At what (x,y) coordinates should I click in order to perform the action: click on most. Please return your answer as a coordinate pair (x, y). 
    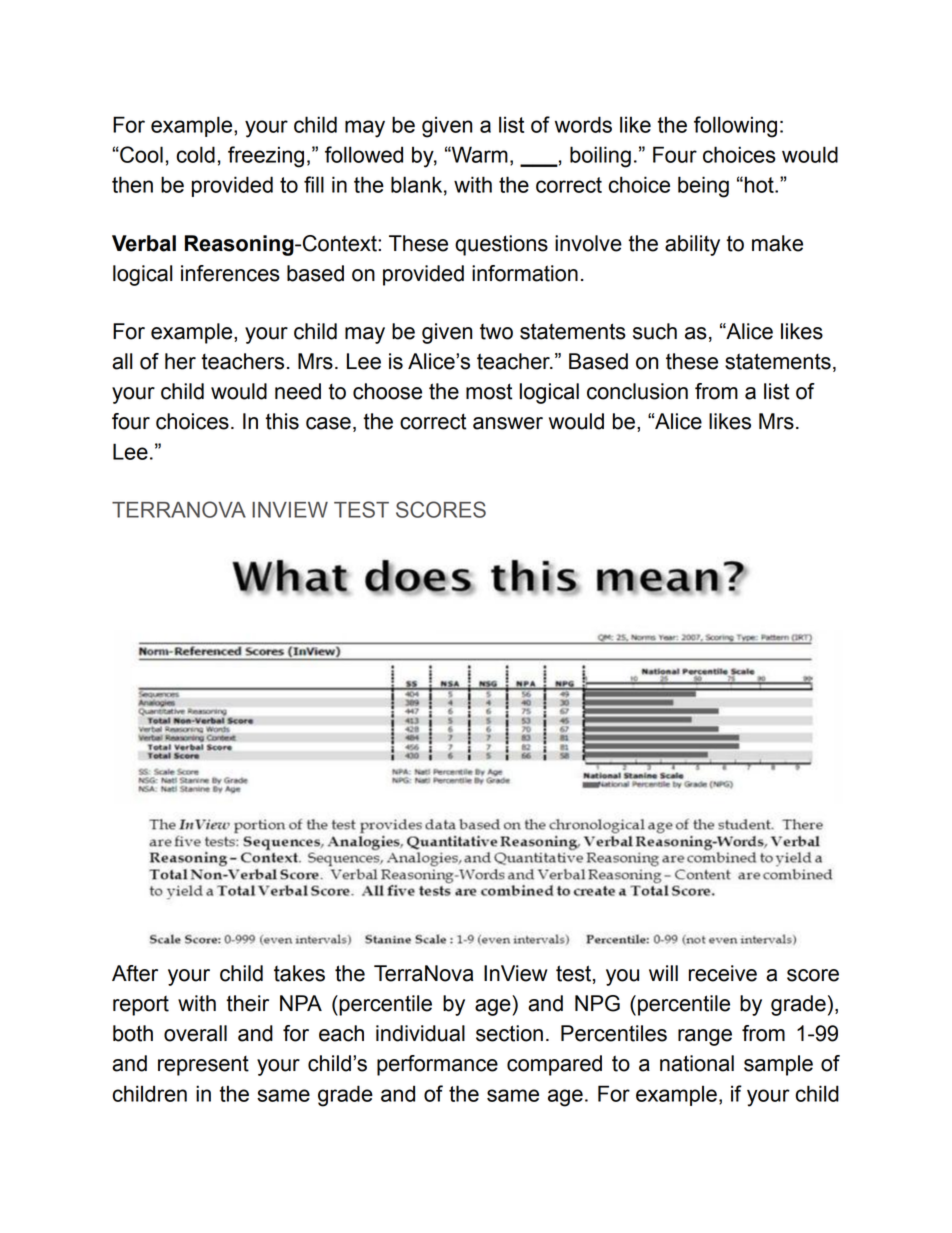
    Looking at the image, I should click on (489, 391).
